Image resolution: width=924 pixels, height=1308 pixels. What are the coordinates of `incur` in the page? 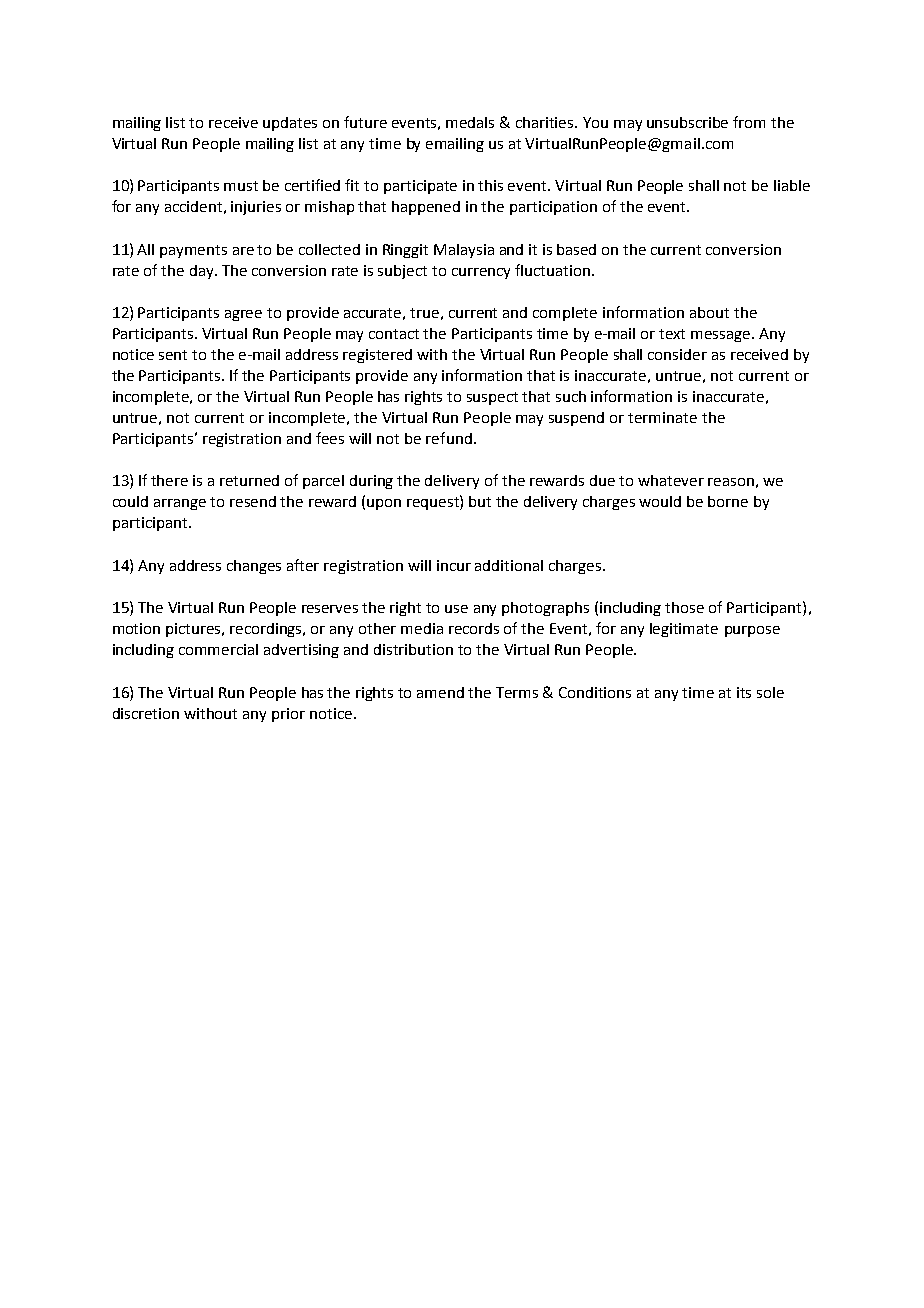 It's located at (454, 565).
